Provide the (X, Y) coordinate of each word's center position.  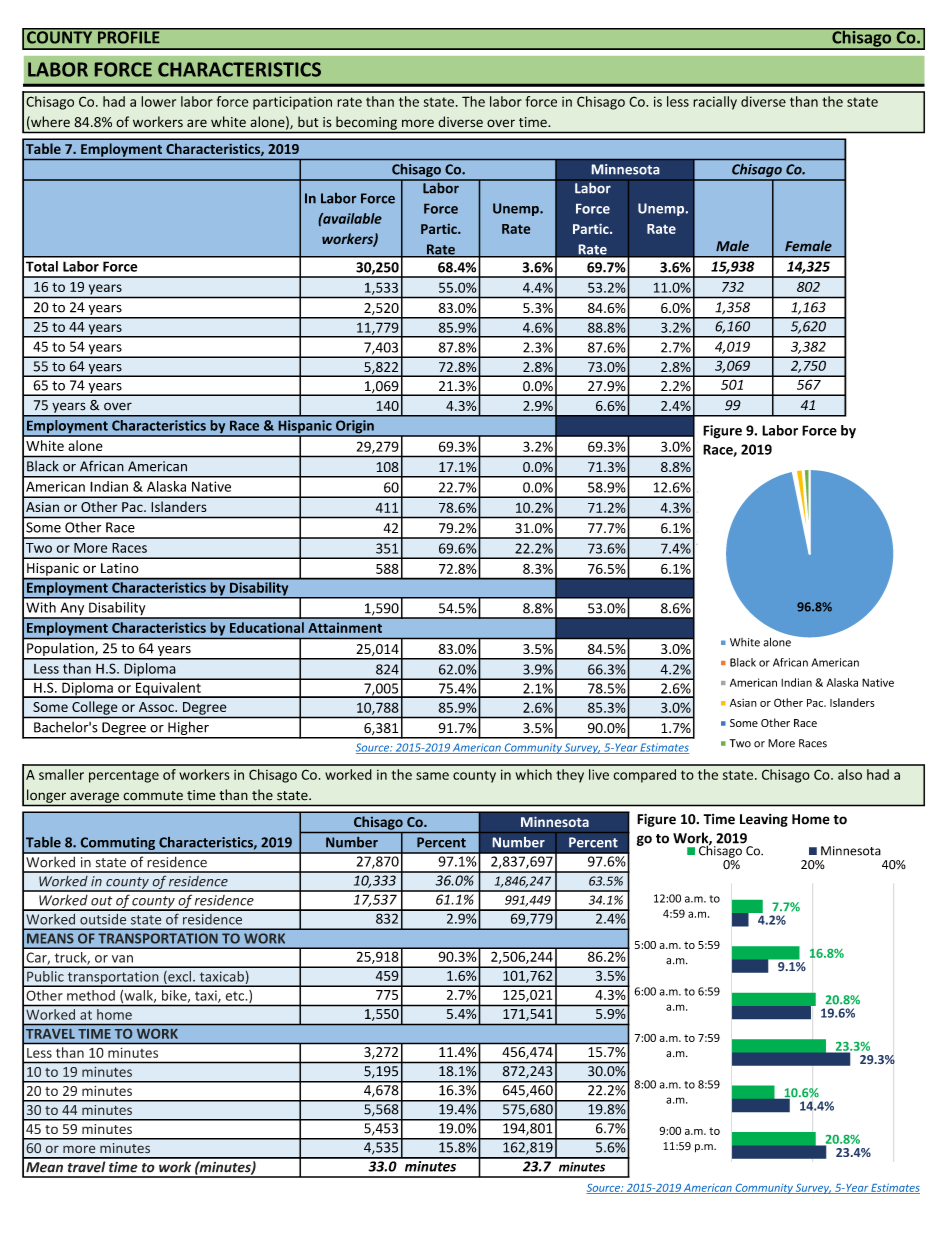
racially (715, 103)
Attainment (345, 627)
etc (236, 996)
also (850, 774)
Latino (120, 568)
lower (158, 101)
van (122, 959)
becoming (366, 123)
